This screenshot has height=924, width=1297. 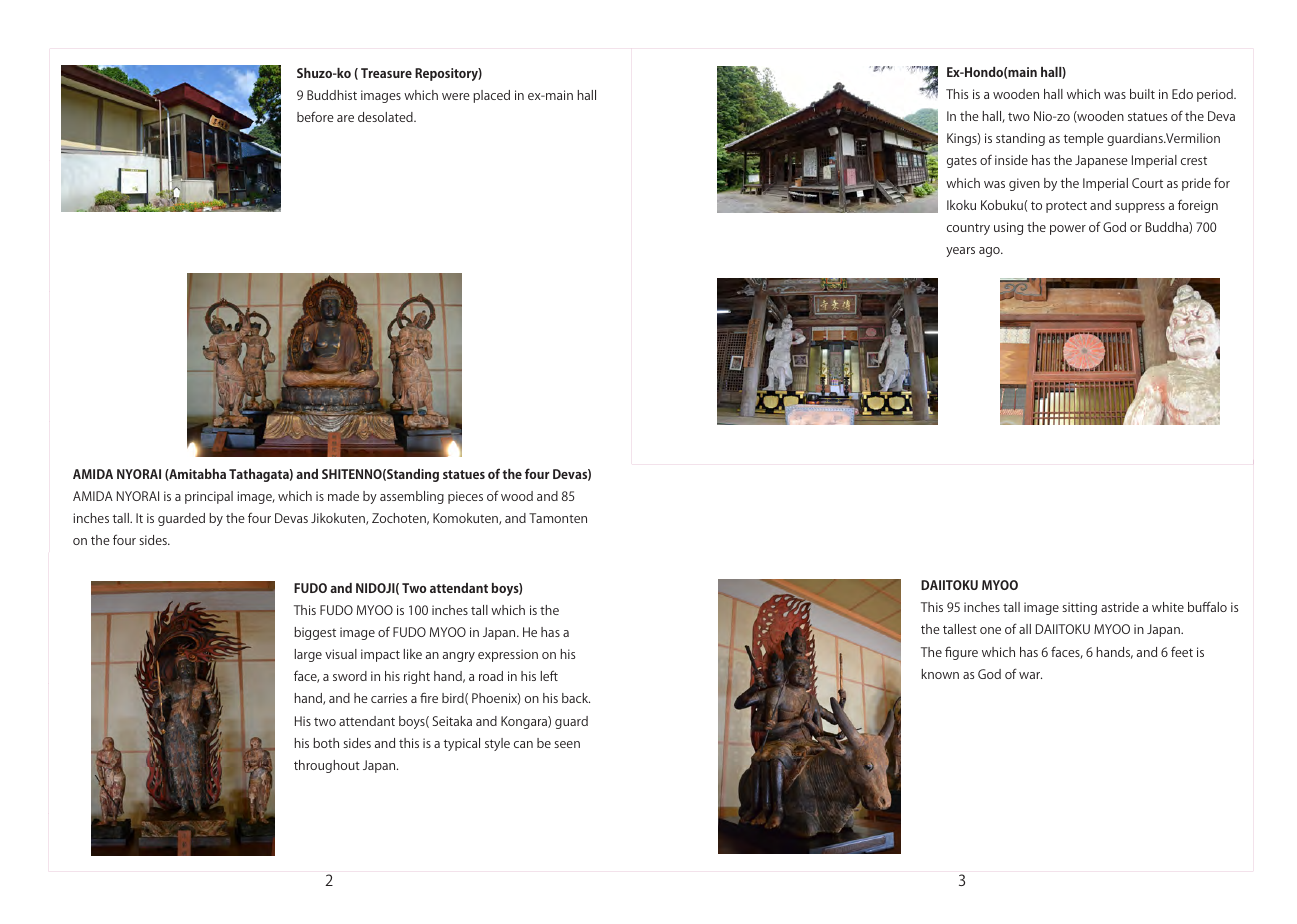 I want to click on built, so click(x=1142, y=94).
